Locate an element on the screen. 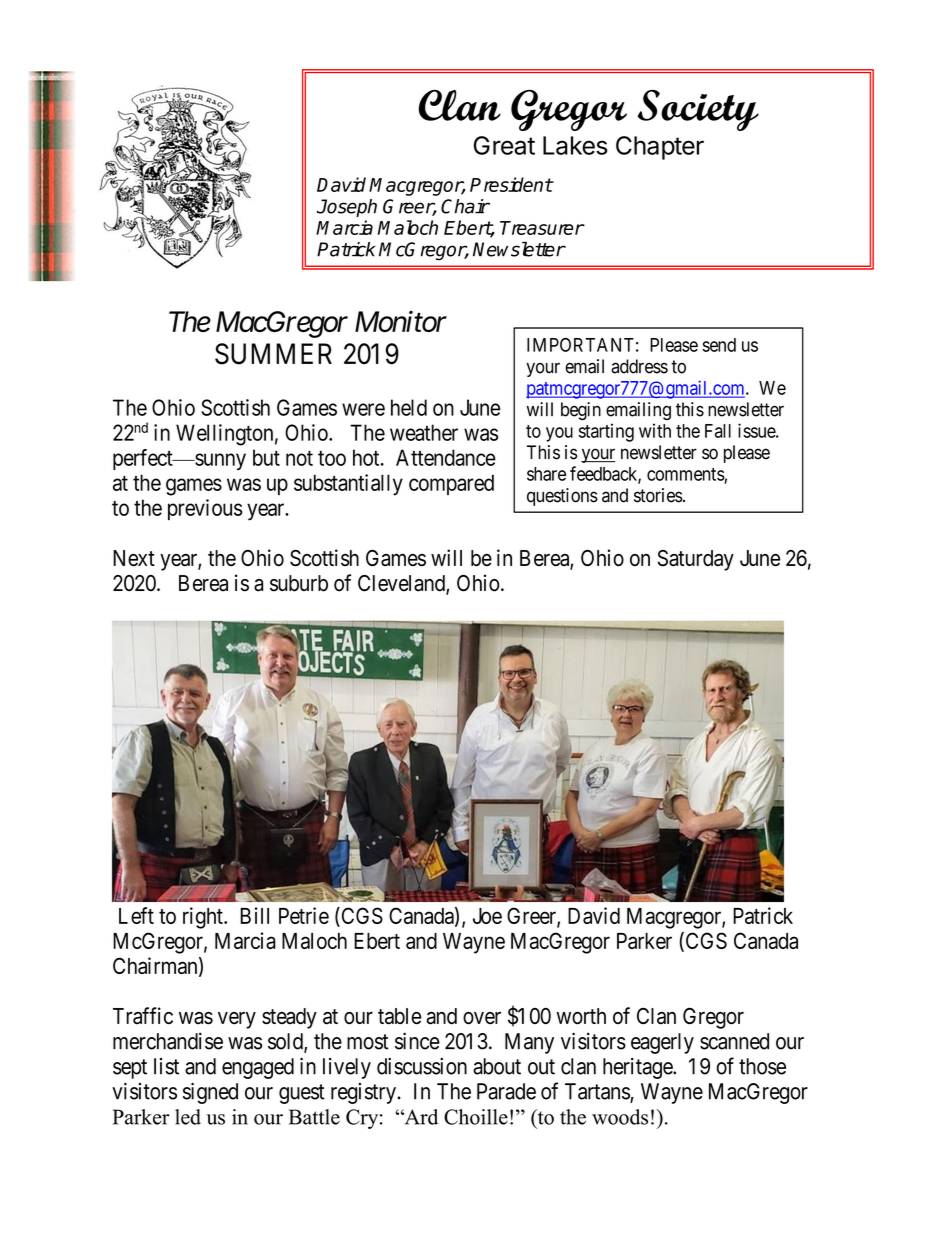 The height and width of the screenshot is (1233, 952). Next is located at coordinates (134, 558).
